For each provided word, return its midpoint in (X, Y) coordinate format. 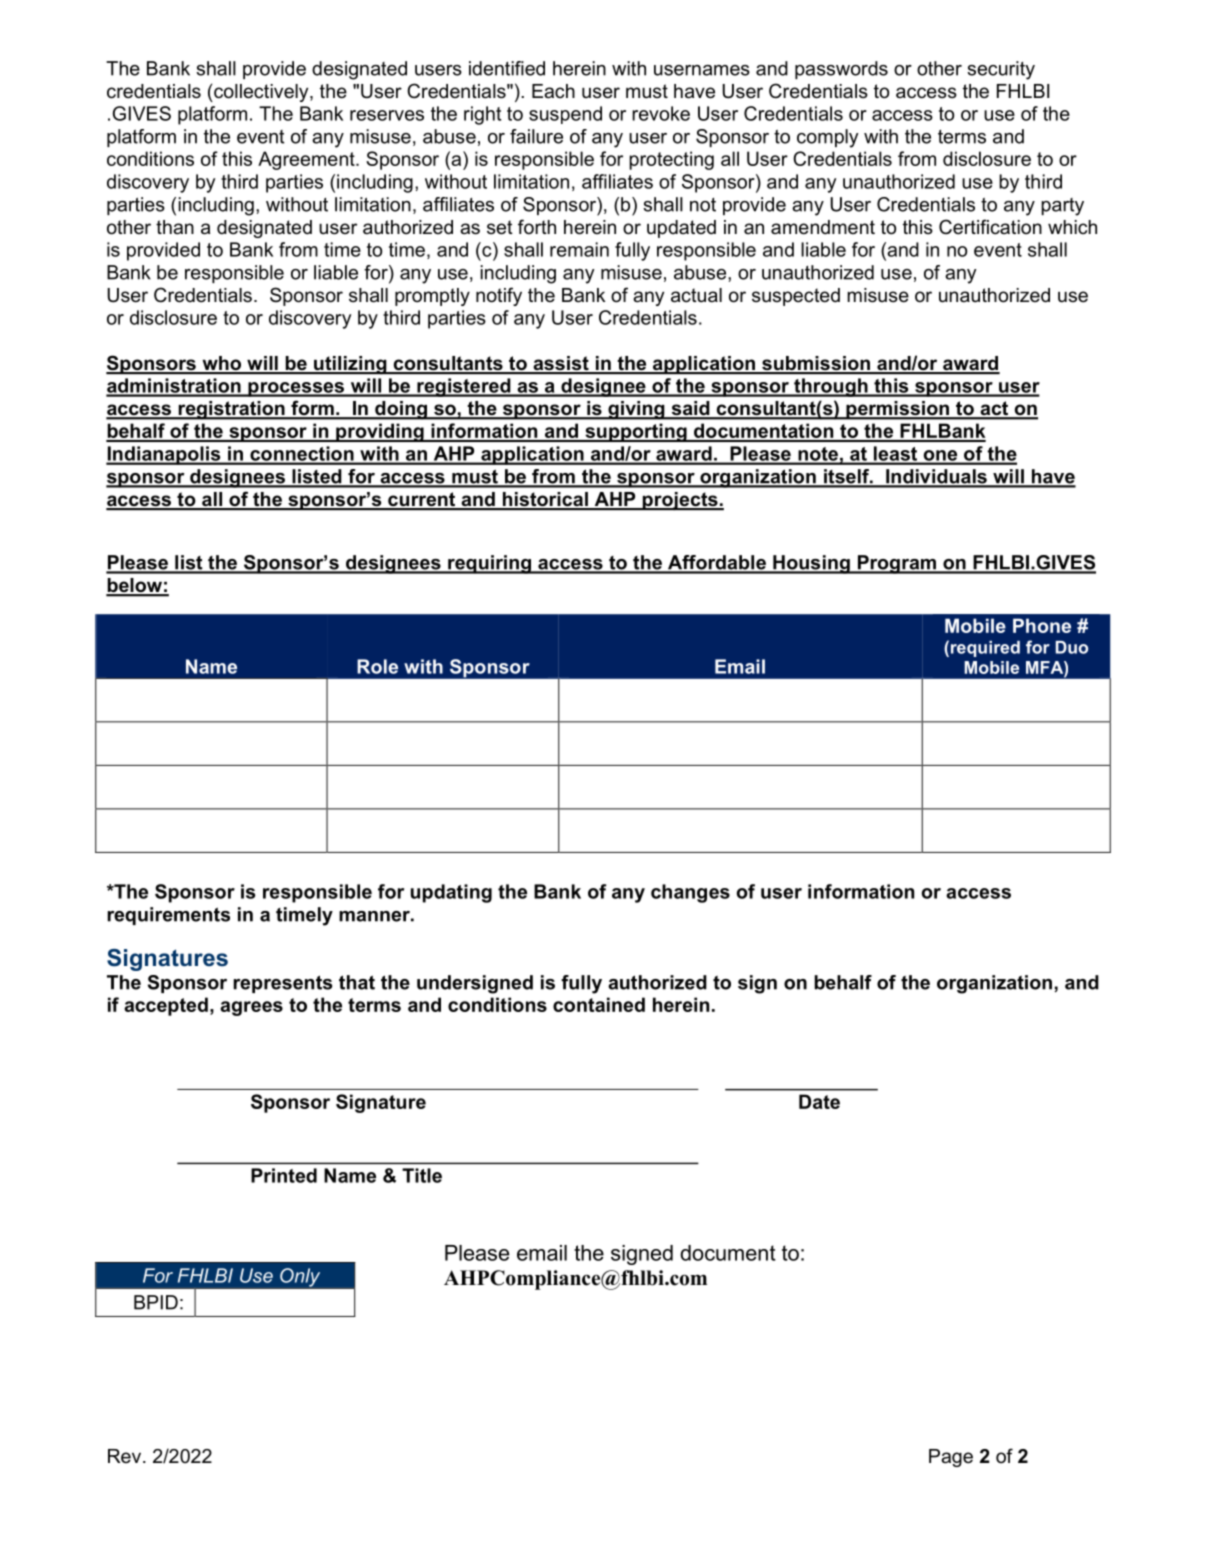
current (422, 500)
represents (282, 984)
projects (680, 501)
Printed (284, 1175)
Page (951, 1458)
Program (896, 564)
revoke (661, 113)
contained (599, 1004)
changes (690, 893)
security (1001, 70)
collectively (261, 93)
